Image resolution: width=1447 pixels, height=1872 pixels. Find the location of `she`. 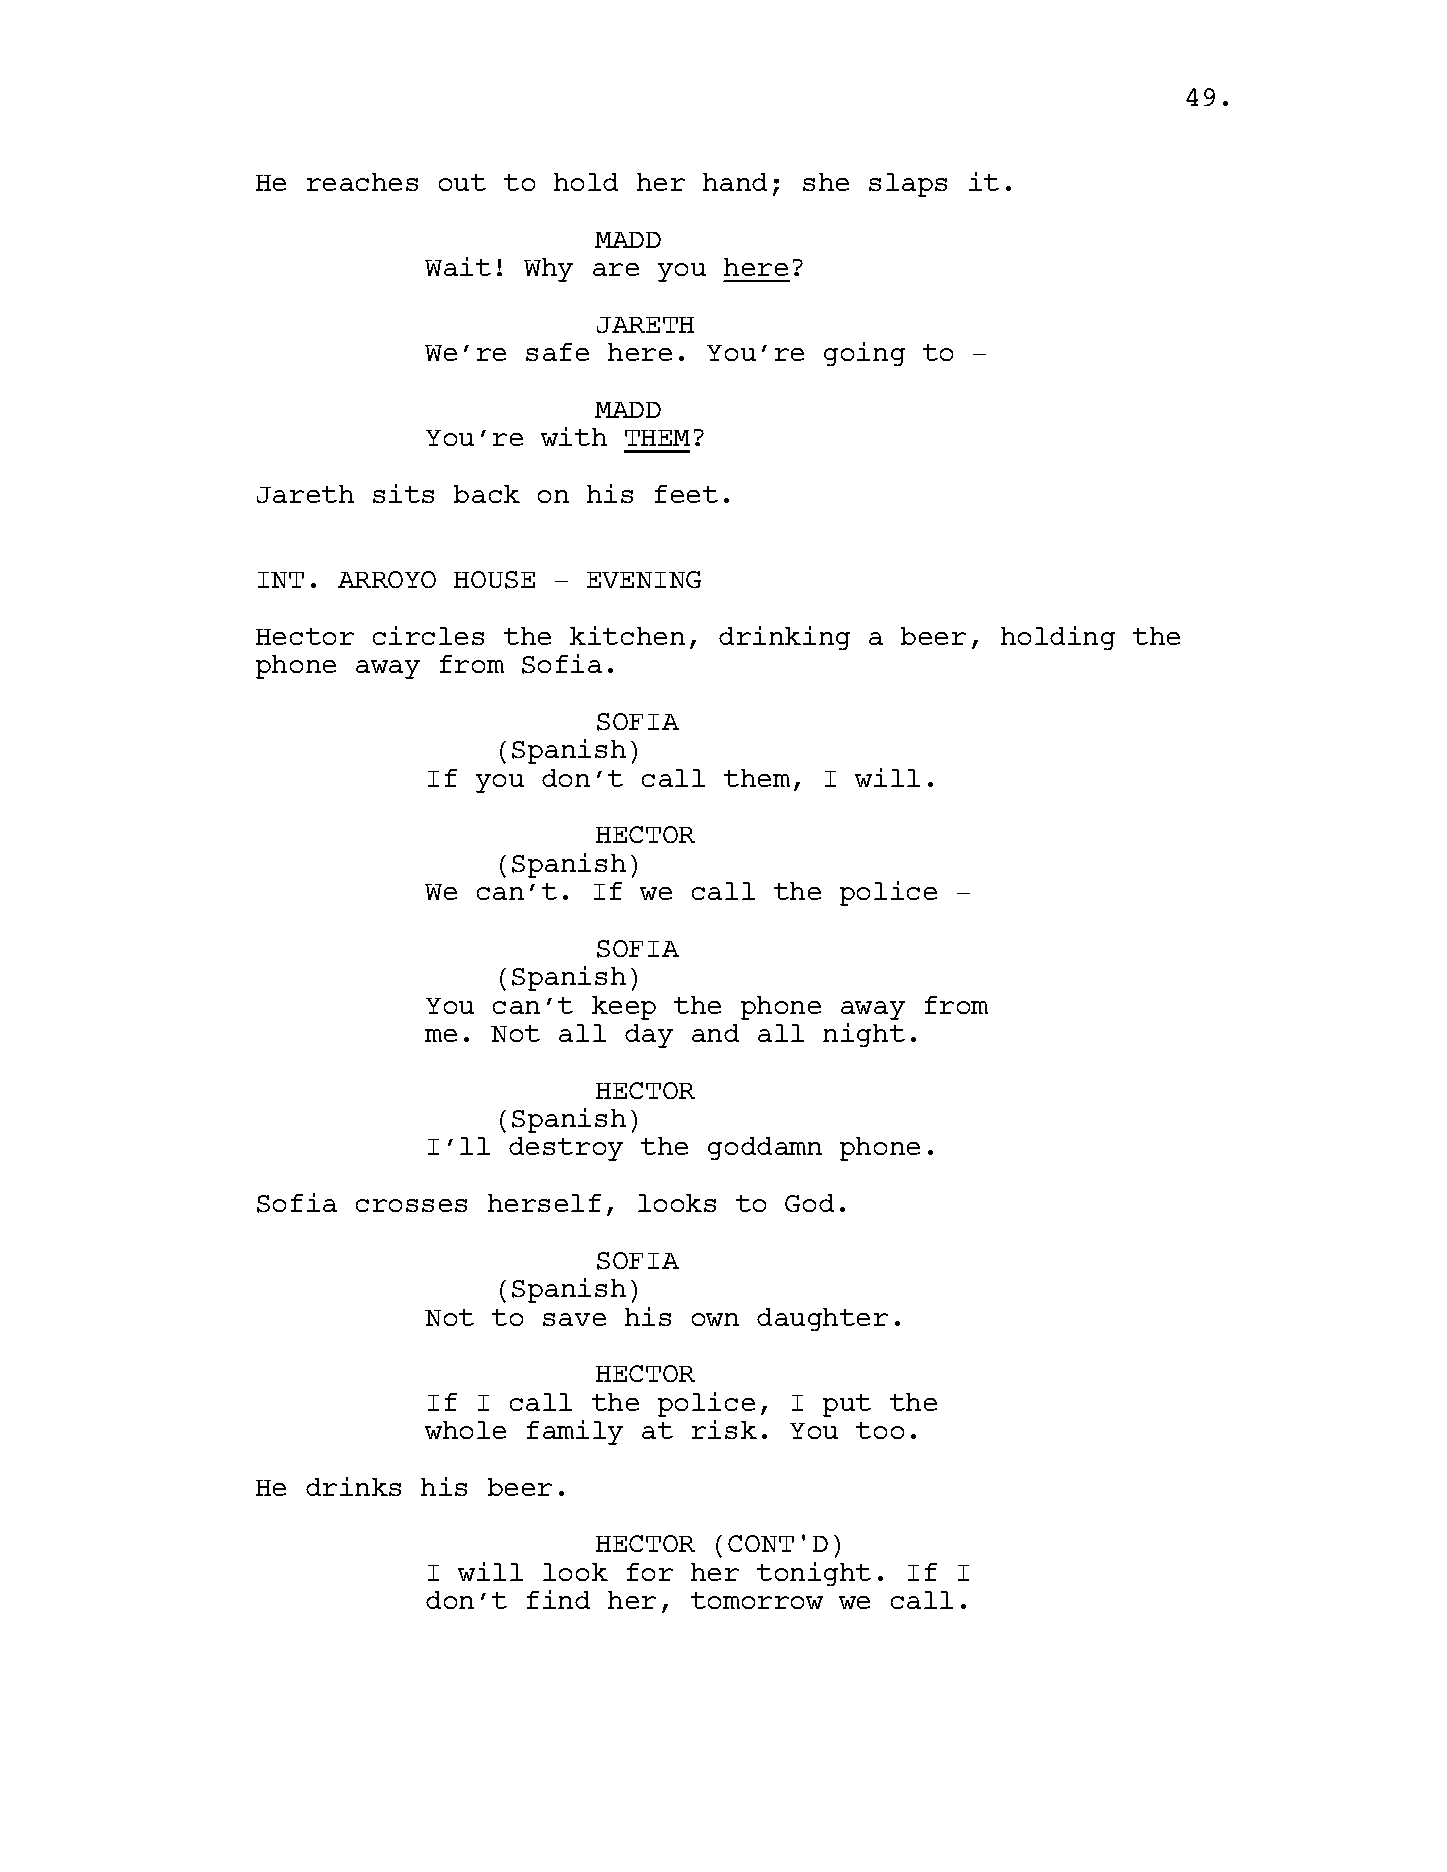

she is located at coordinates (826, 182).
